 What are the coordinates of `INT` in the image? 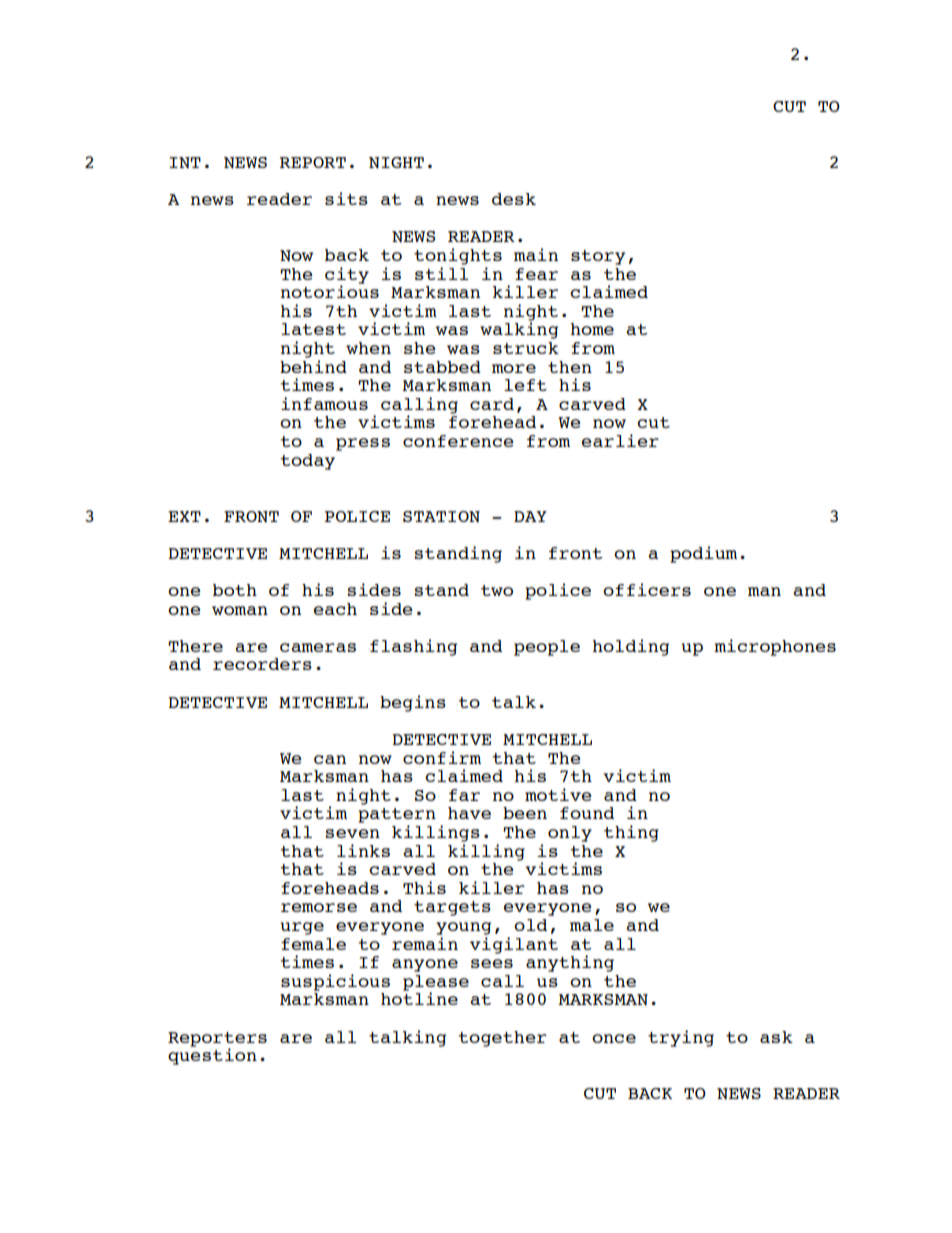 It's located at (185, 163).
